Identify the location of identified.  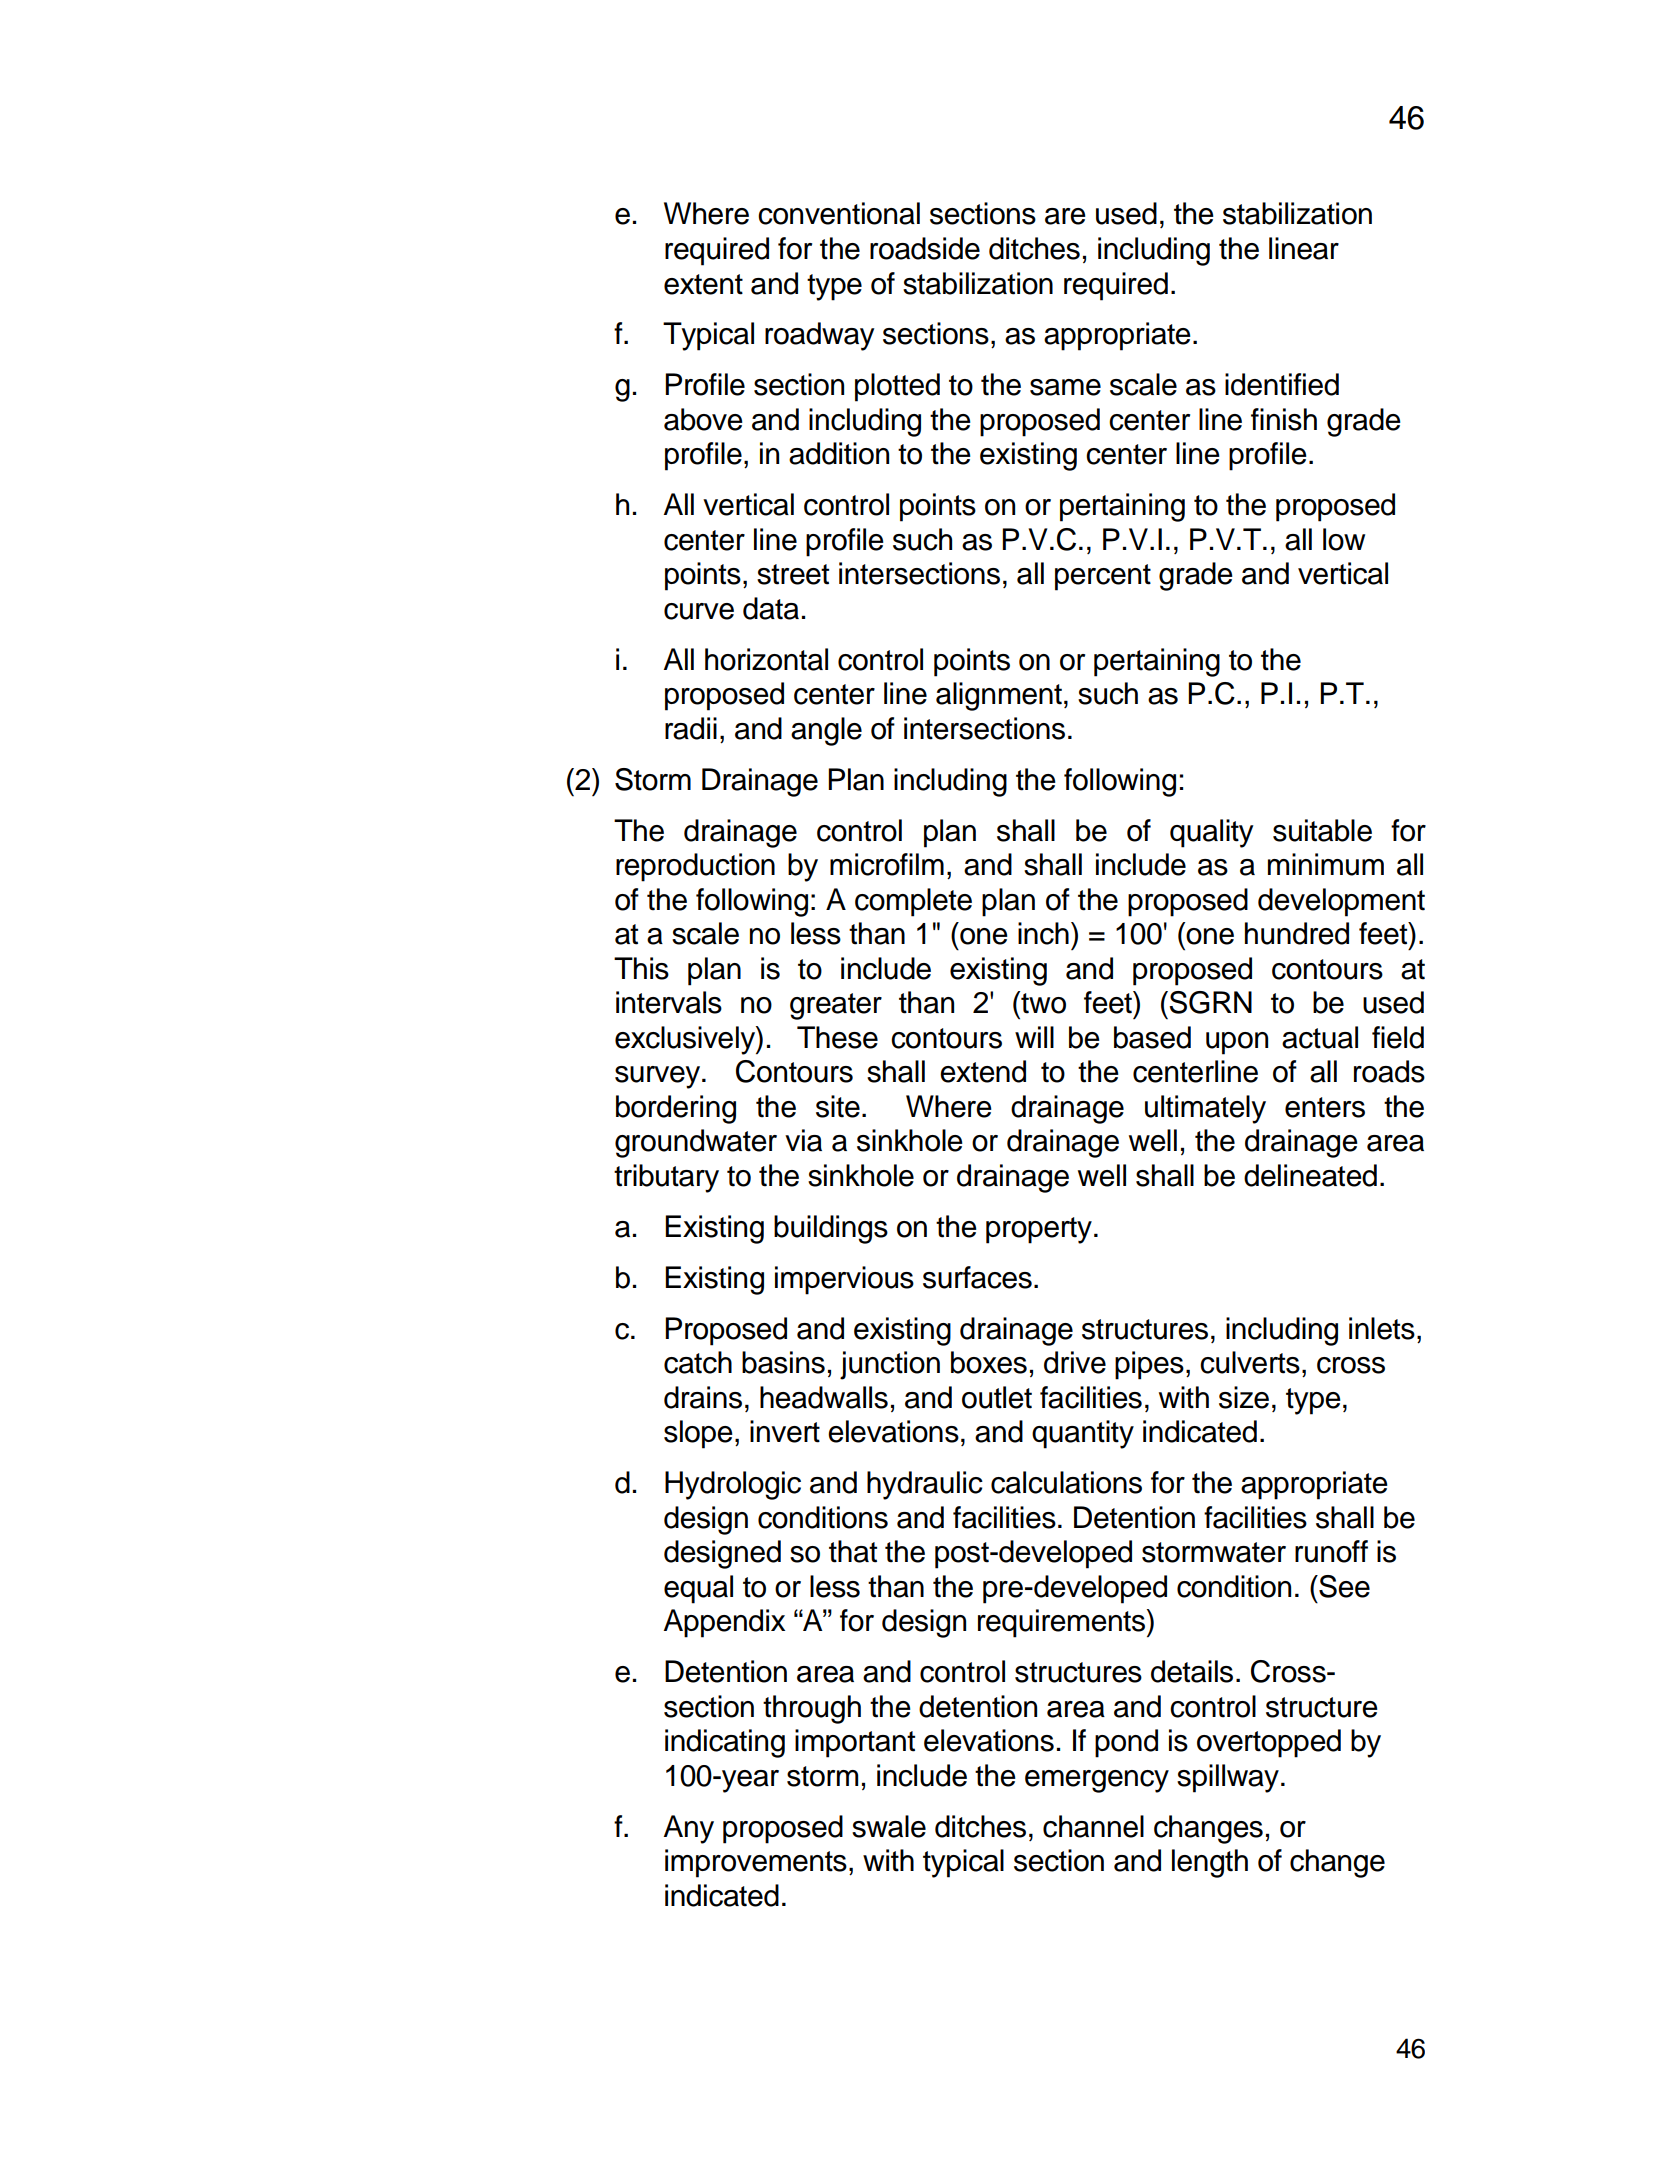
(1282, 384).
